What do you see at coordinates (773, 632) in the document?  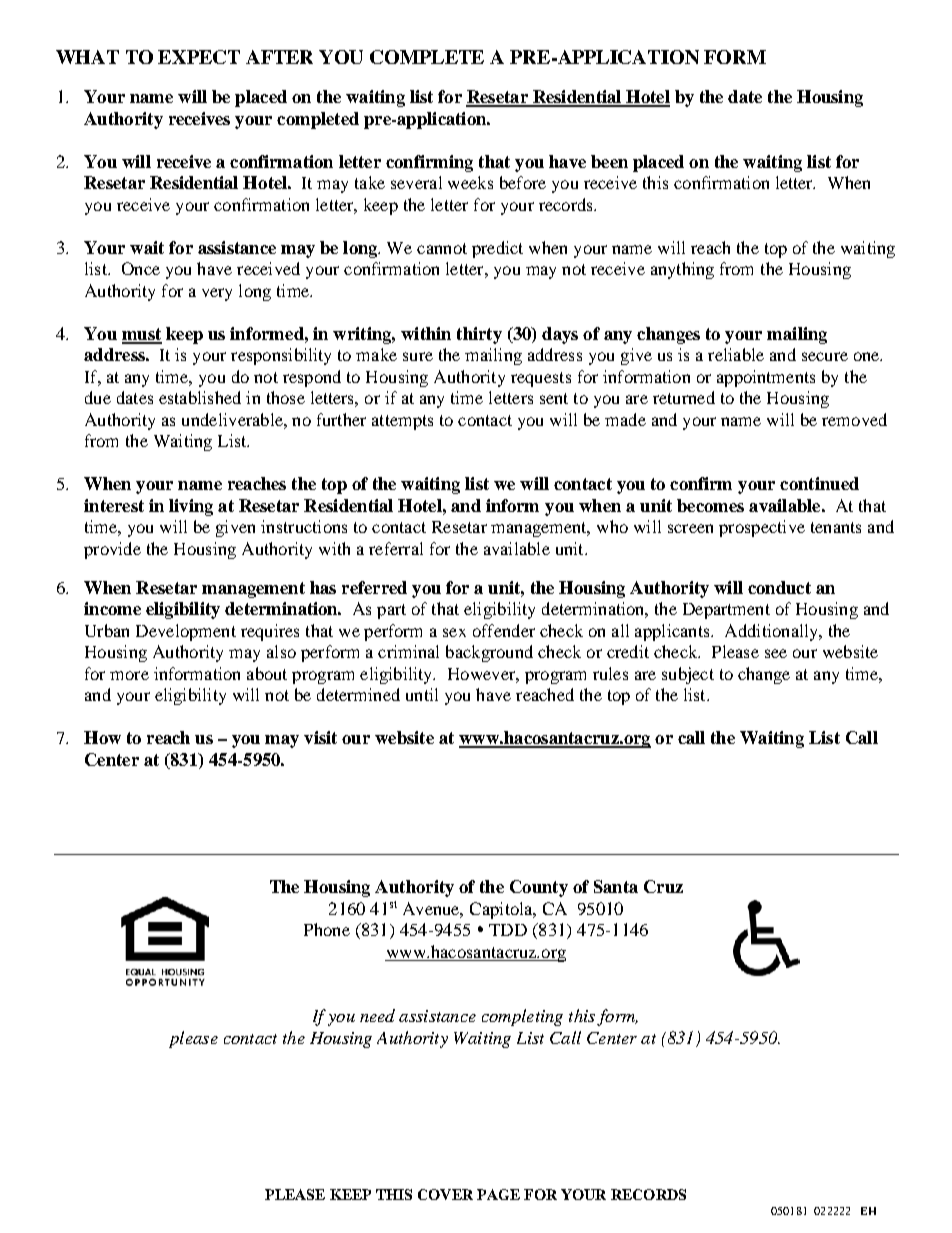 I see `Additionally` at bounding box center [773, 632].
